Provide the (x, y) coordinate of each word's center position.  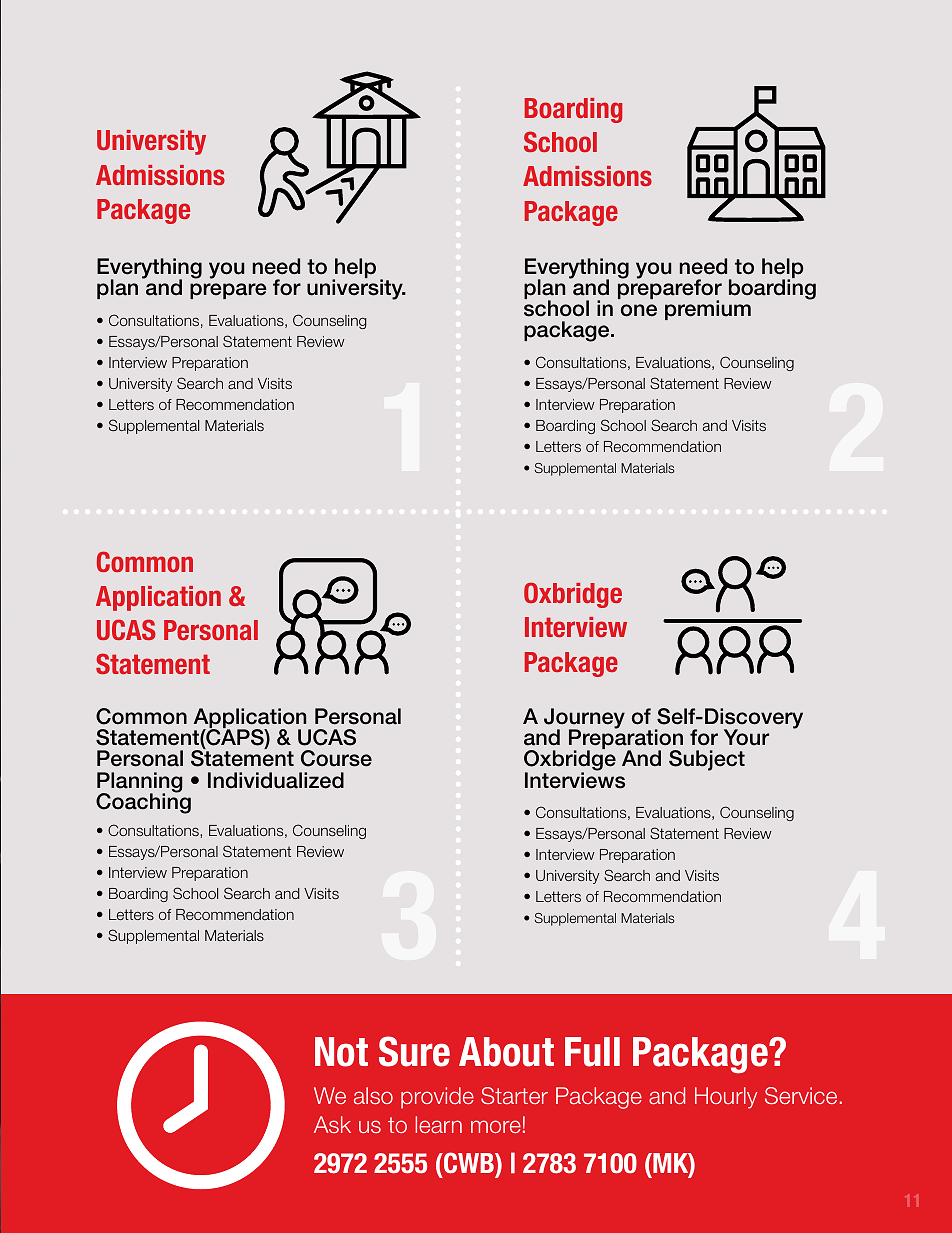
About (506, 1052)
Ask (332, 1124)
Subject (707, 760)
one (639, 310)
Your (746, 737)
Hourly (726, 1098)
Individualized (276, 780)
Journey (584, 720)
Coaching (143, 802)
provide (437, 1098)
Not (341, 1052)
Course (336, 758)
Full (592, 1052)
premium (708, 310)
